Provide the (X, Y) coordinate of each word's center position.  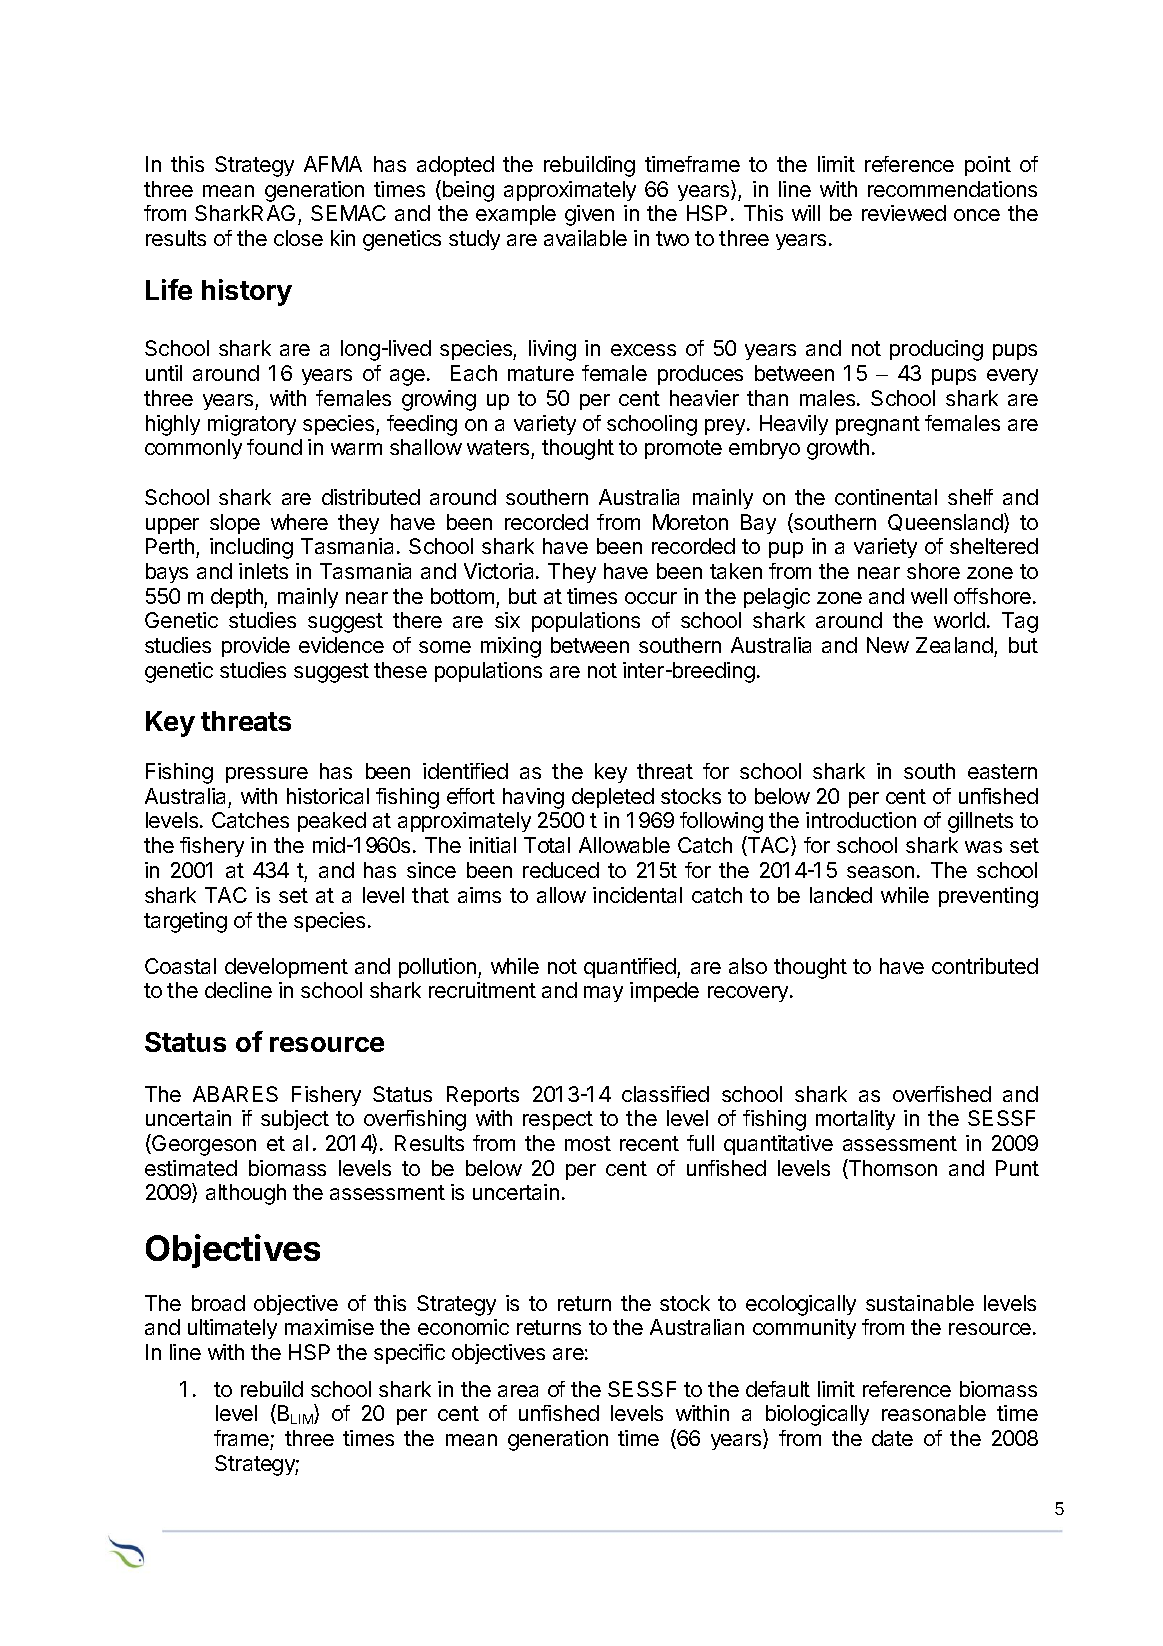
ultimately (232, 1329)
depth (238, 598)
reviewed (904, 213)
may (603, 994)
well (929, 596)
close (298, 238)
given (589, 215)
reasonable (934, 1413)
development (286, 968)
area (518, 1391)
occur (651, 598)
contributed (985, 966)
